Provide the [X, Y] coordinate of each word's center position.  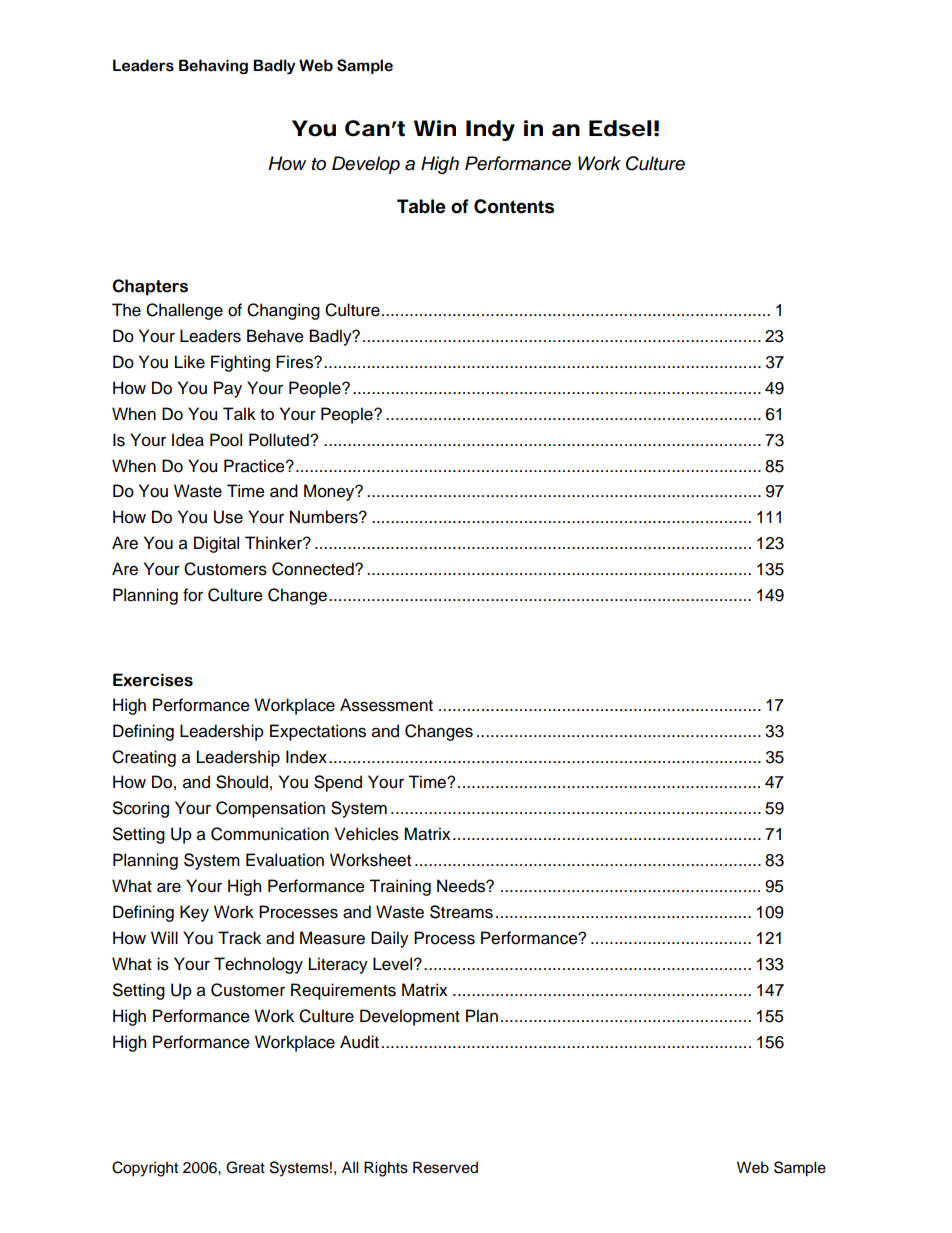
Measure [332, 938]
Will [164, 937]
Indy [490, 130]
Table [421, 206]
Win [435, 128]
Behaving [213, 66]
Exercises [153, 680]
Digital [216, 544]
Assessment [386, 705]
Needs [462, 886]
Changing [283, 311]
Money [330, 492]
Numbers [325, 517]
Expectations [318, 732]
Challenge [184, 311]
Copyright [145, 1169]
